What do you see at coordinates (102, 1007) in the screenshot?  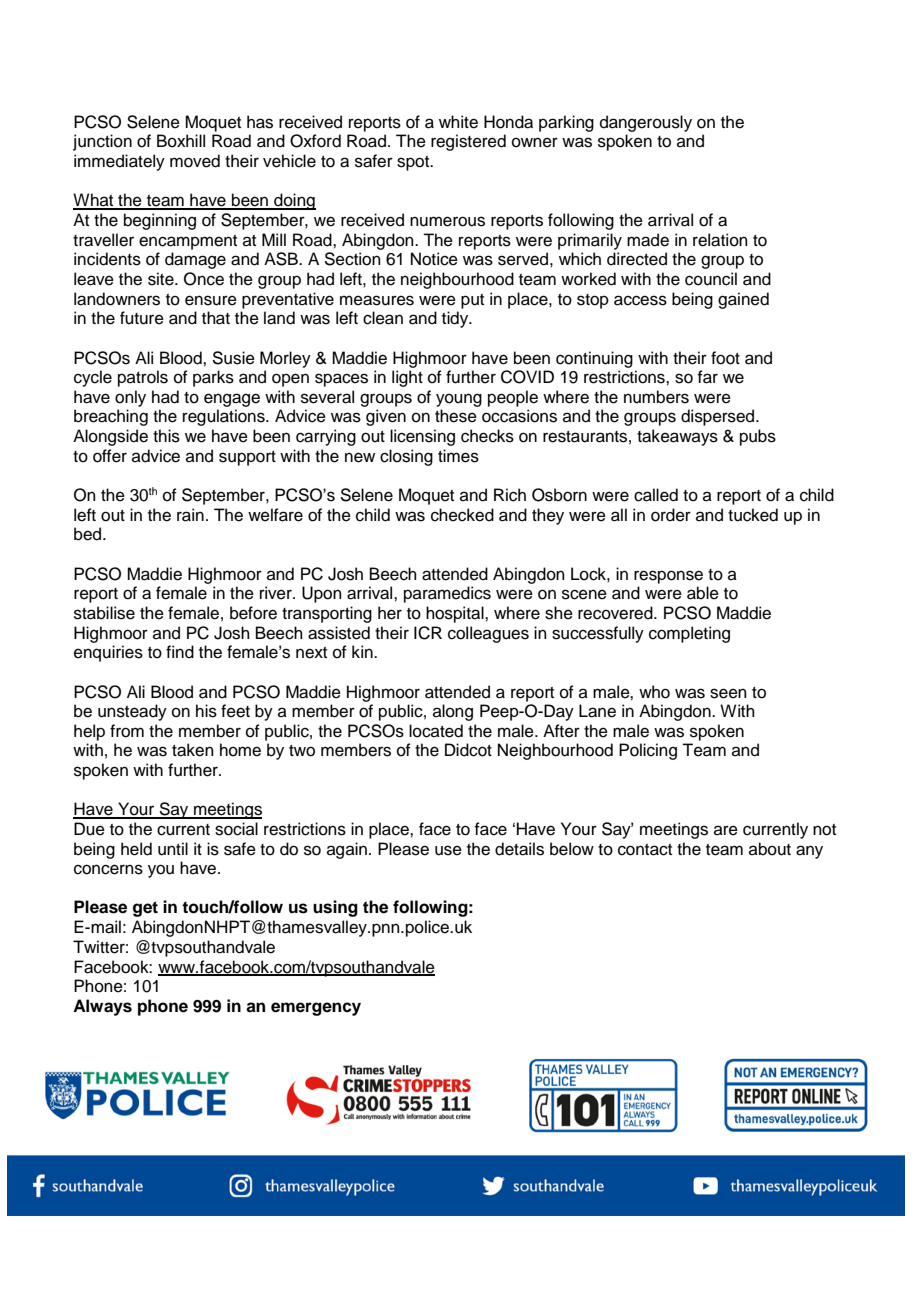 I see `Always` at bounding box center [102, 1007].
